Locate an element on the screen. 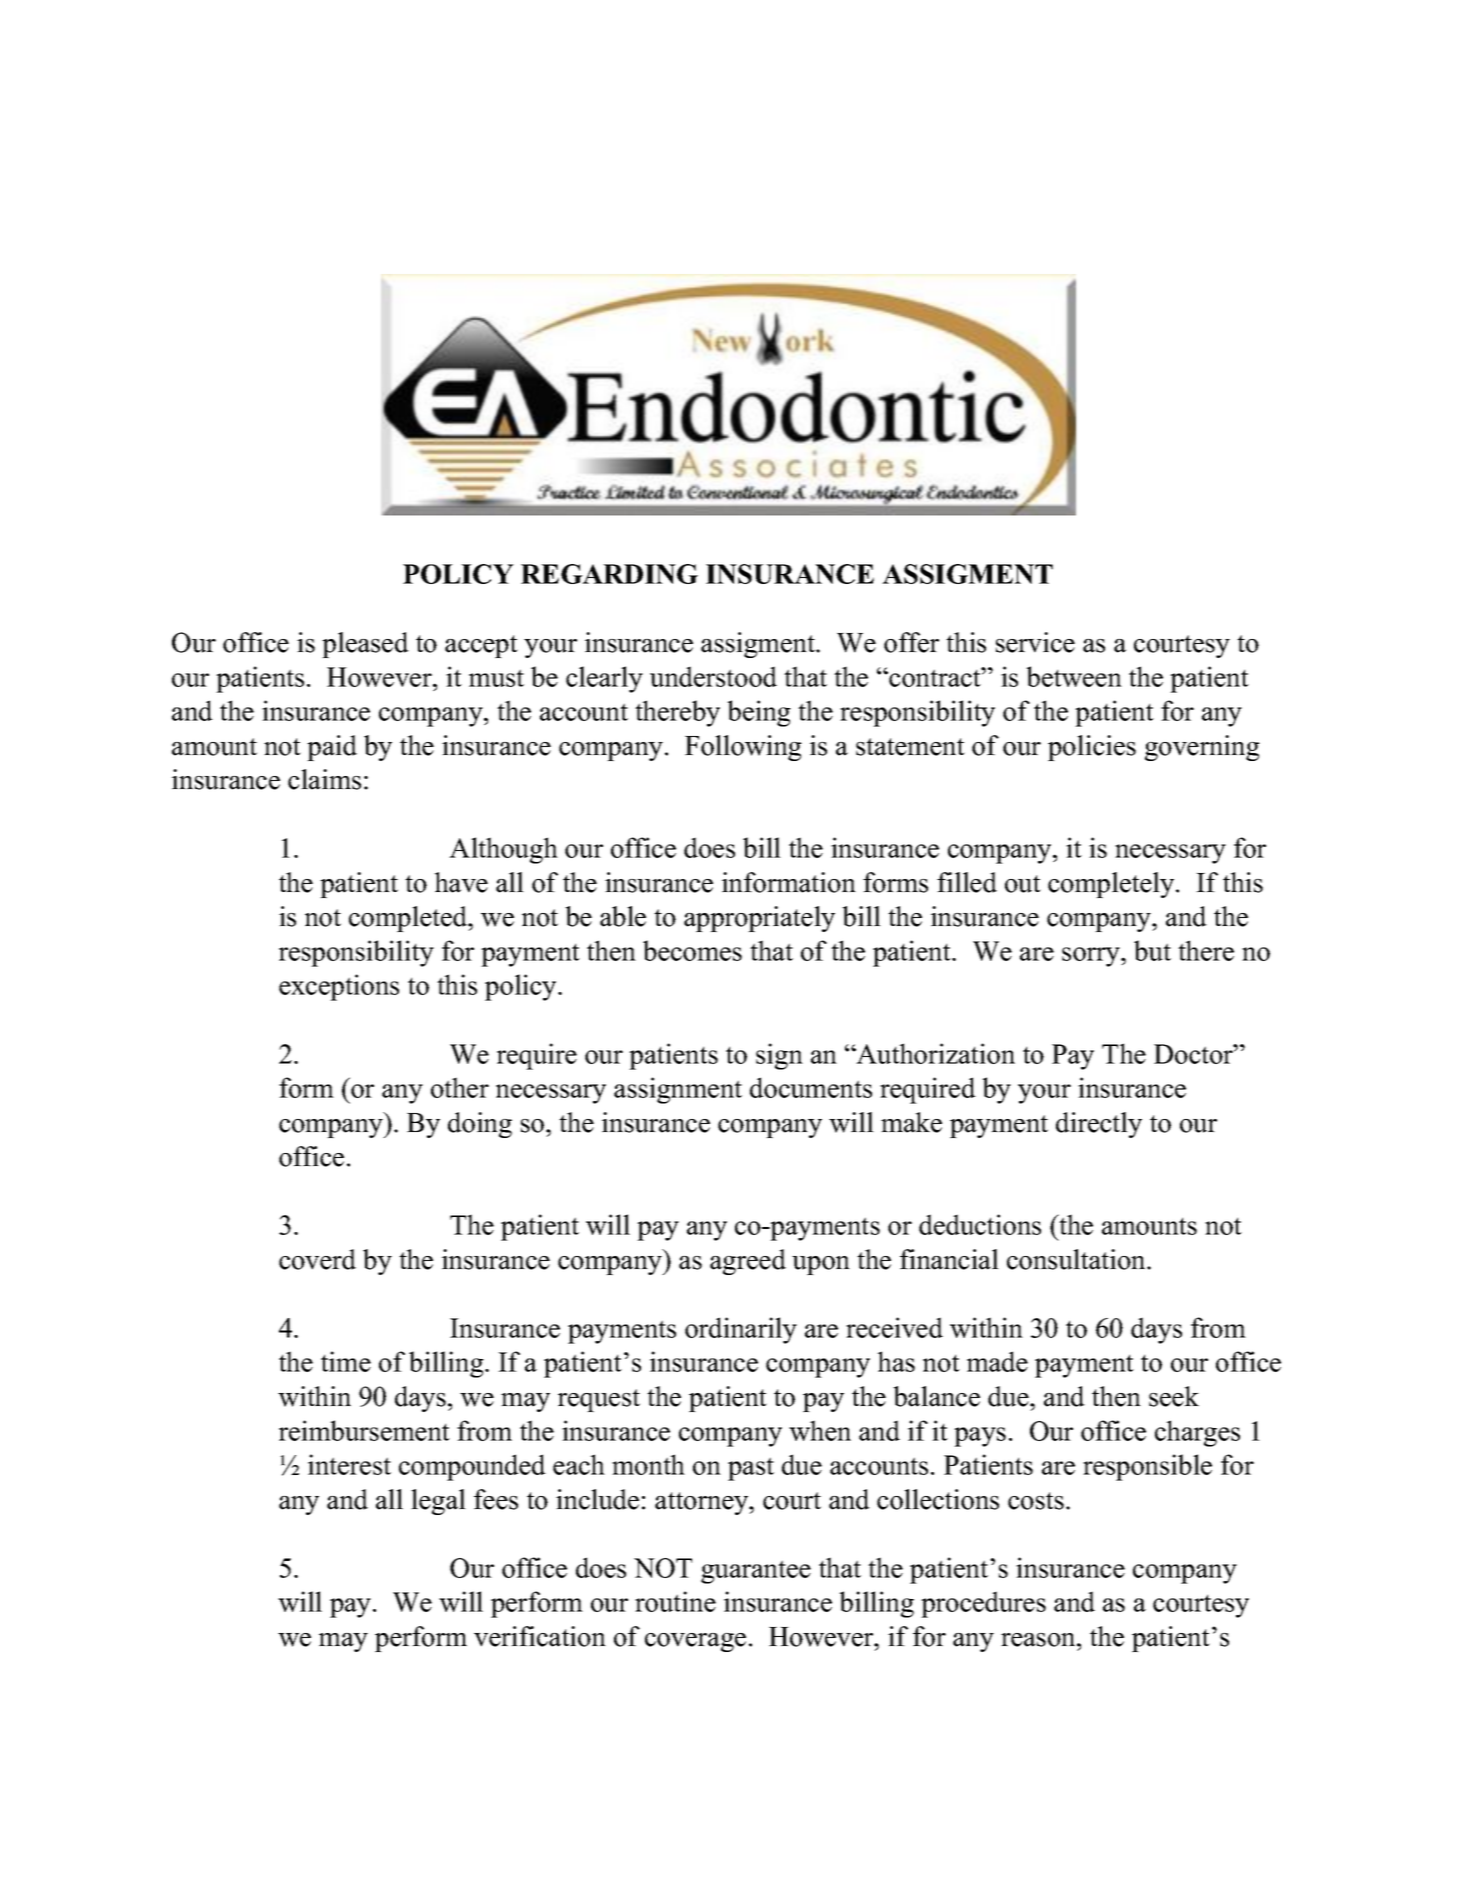 The image size is (1457, 1885). agreed is located at coordinates (748, 1262).
